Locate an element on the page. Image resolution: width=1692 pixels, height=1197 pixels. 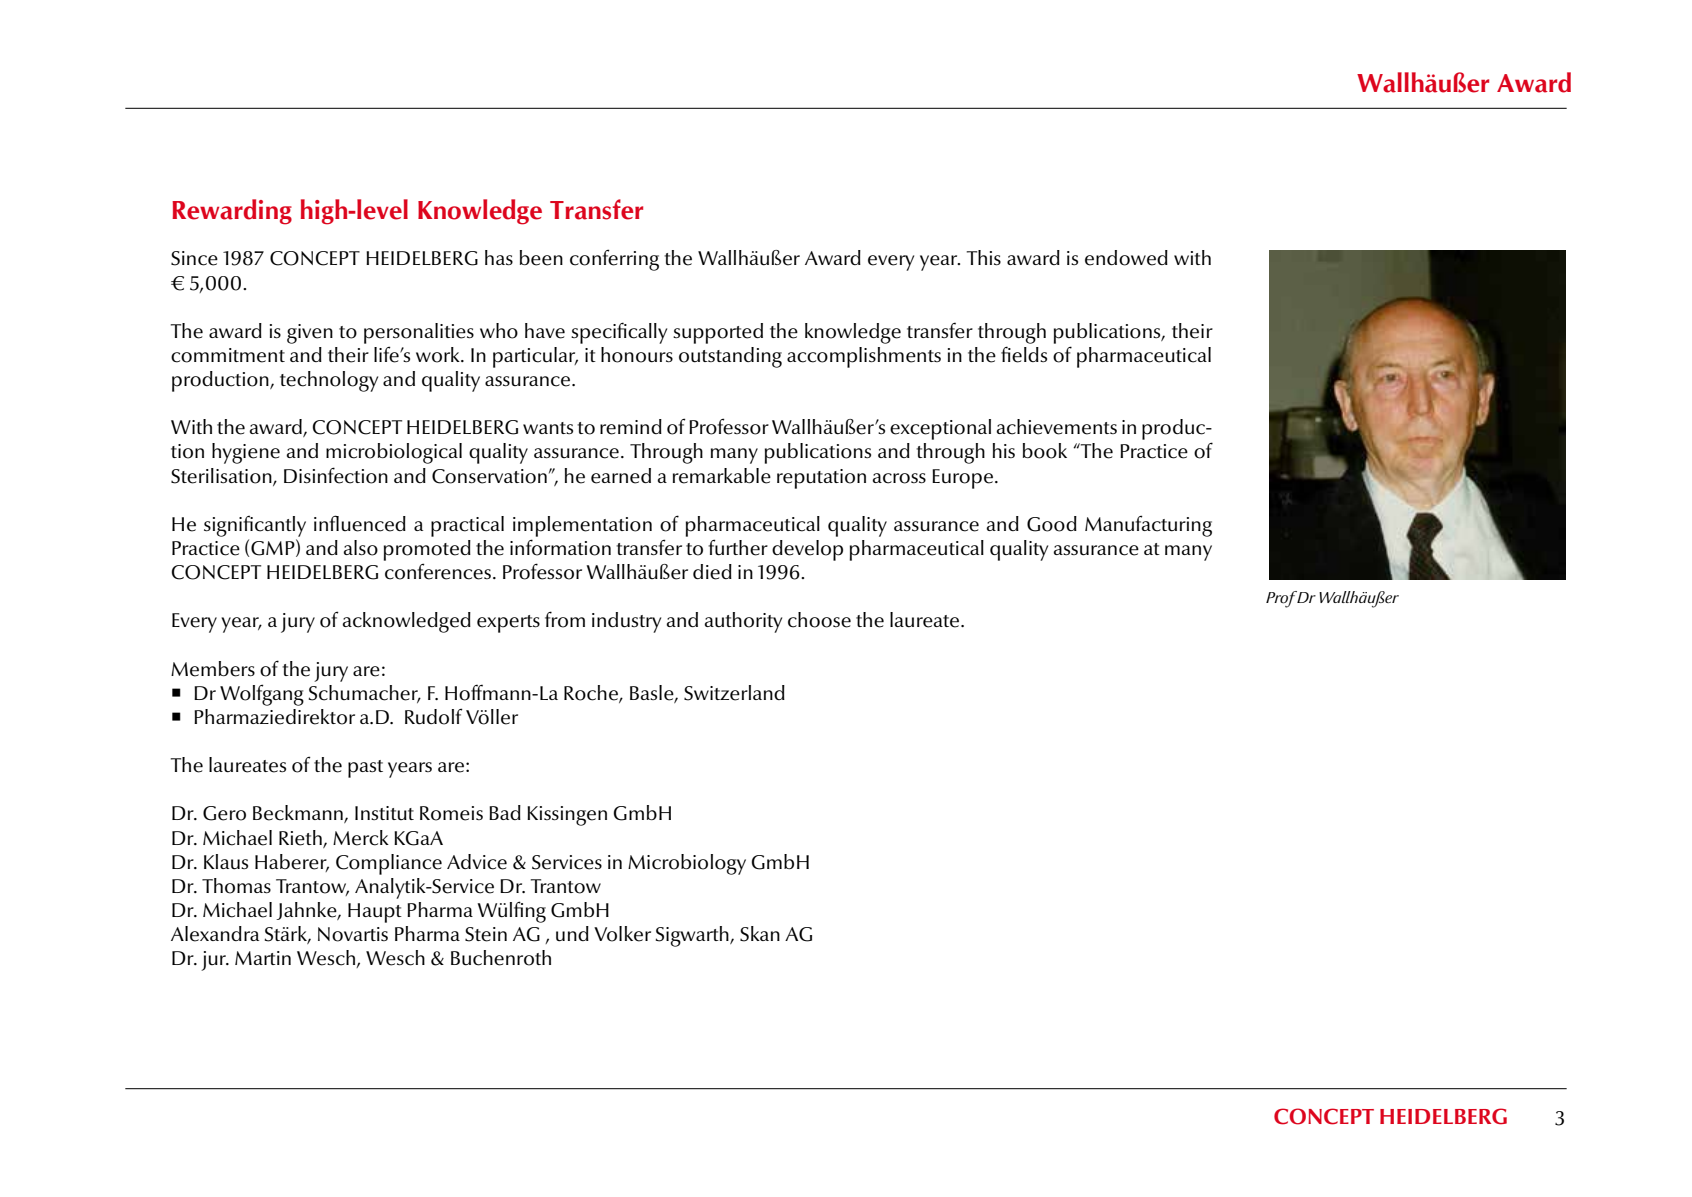
Wolfgang is located at coordinates (262, 695).
